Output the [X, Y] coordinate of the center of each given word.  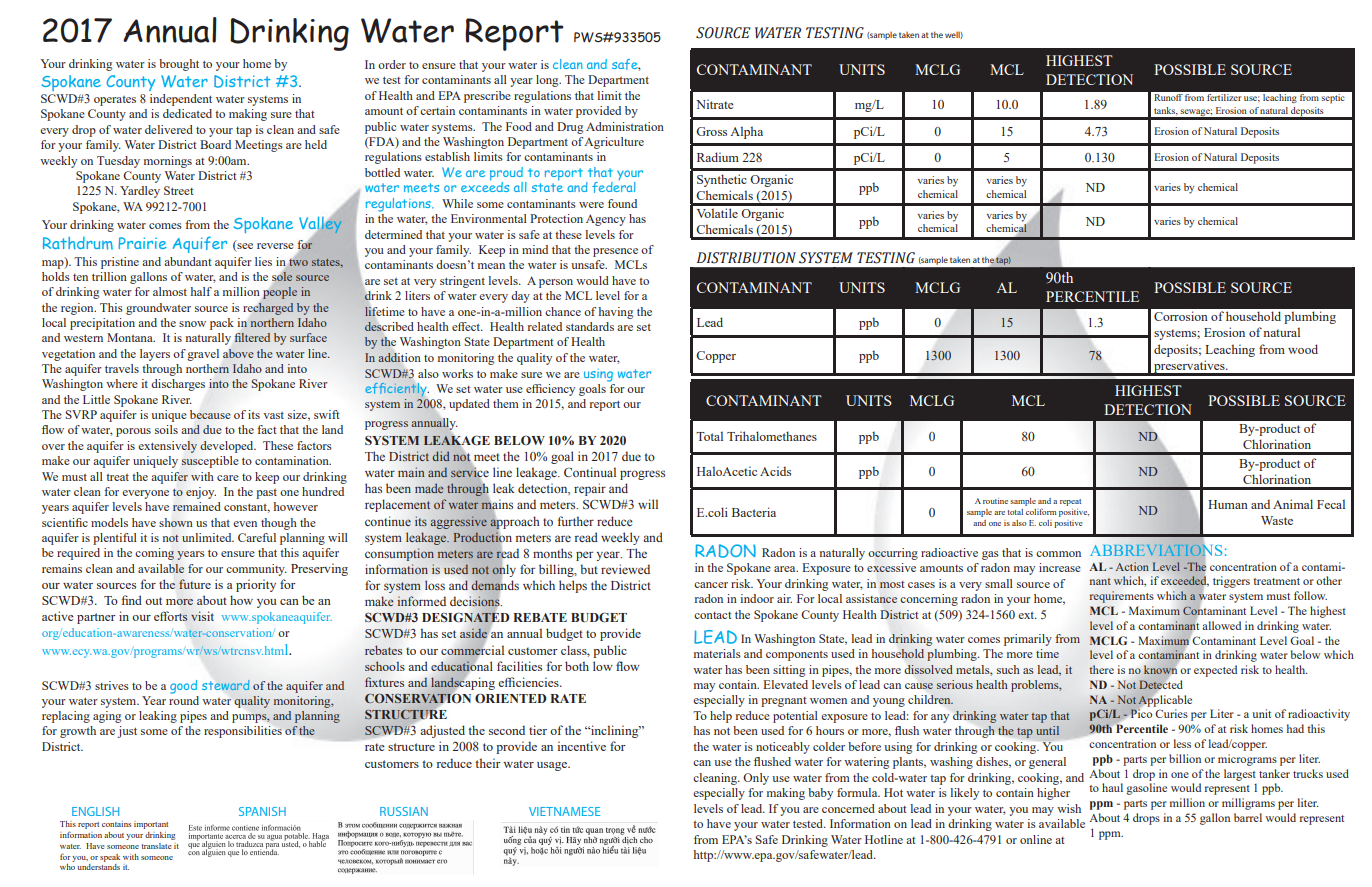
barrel [1248, 817]
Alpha [746, 132]
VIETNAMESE [564, 811]
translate [156, 846]
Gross [711, 131]
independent [181, 100]
